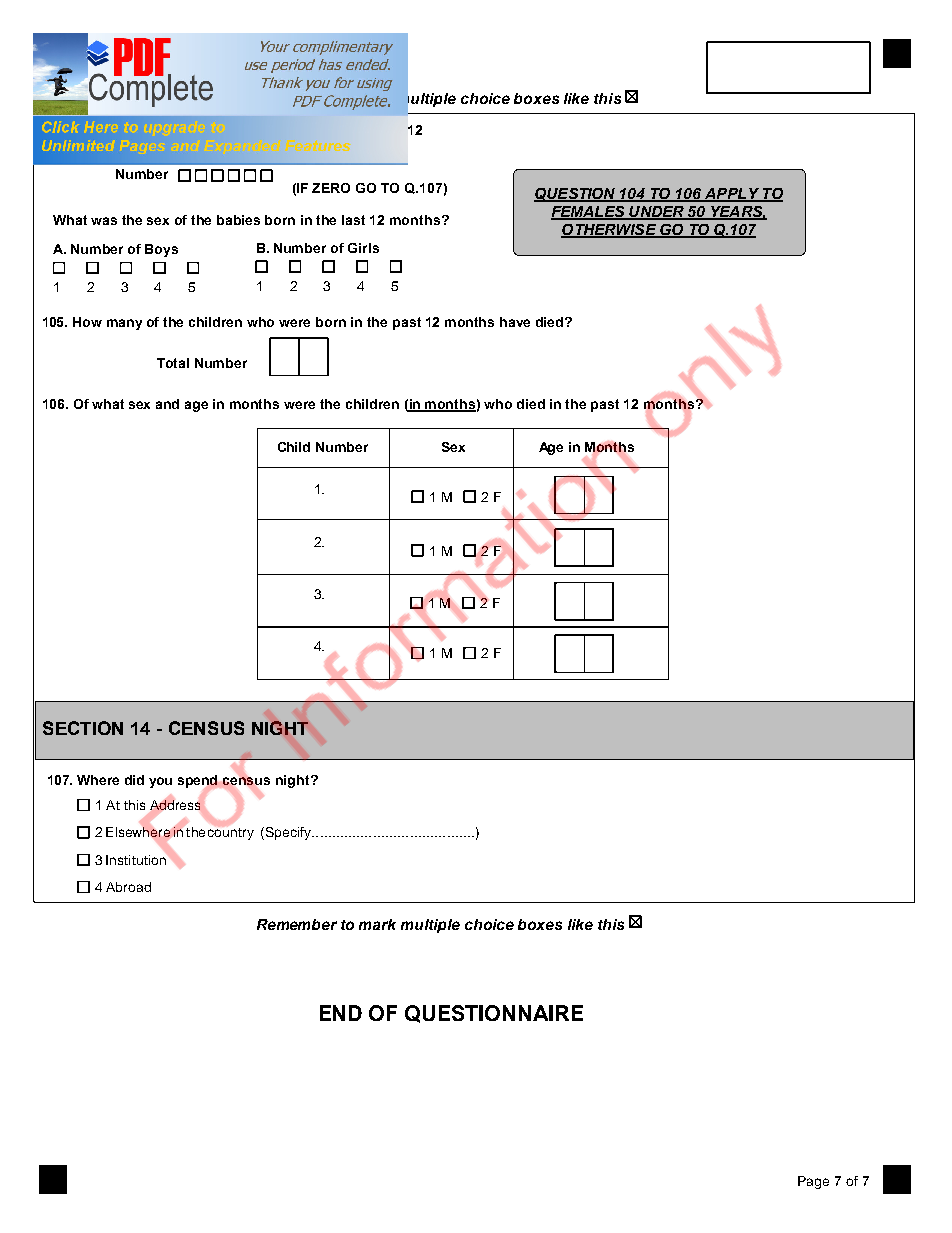 The height and width of the page is (1233, 952). Describe the element at coordinates (353, 220) in the page. I see `last` at that location.
